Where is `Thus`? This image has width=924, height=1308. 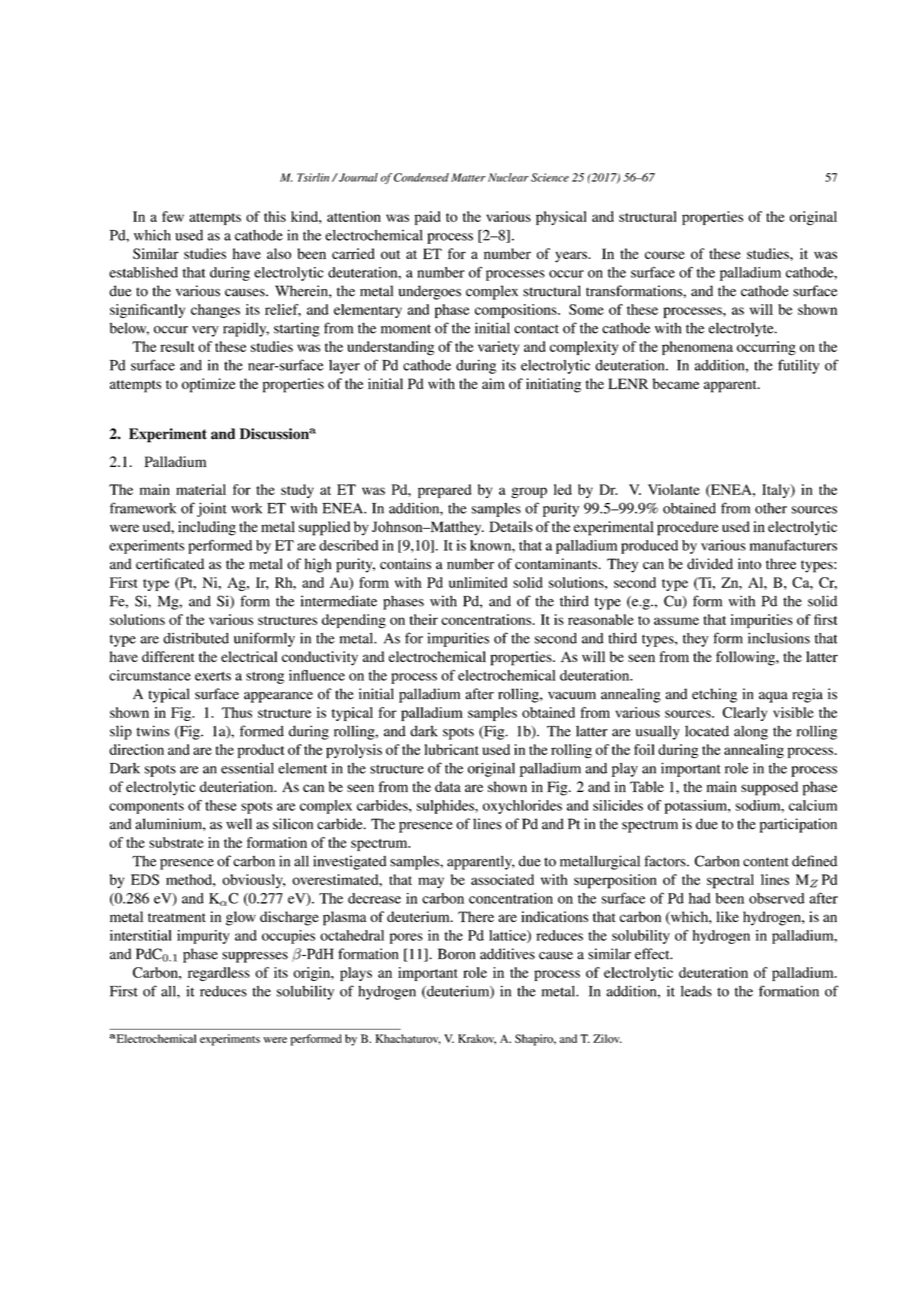 Thus is located at coordinates (237, 712).
